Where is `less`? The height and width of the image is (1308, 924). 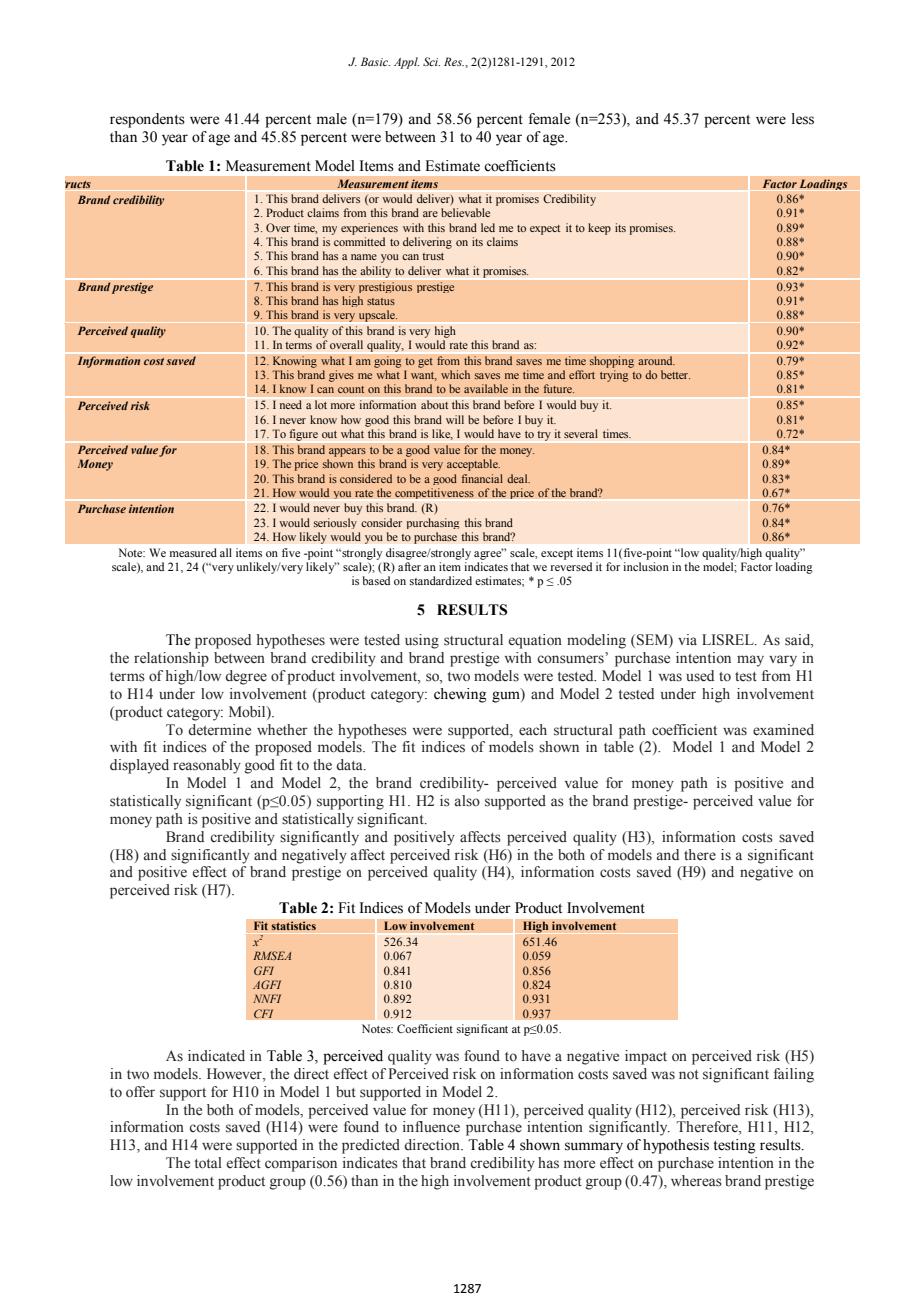 less is located at coordinates (803, 119).
